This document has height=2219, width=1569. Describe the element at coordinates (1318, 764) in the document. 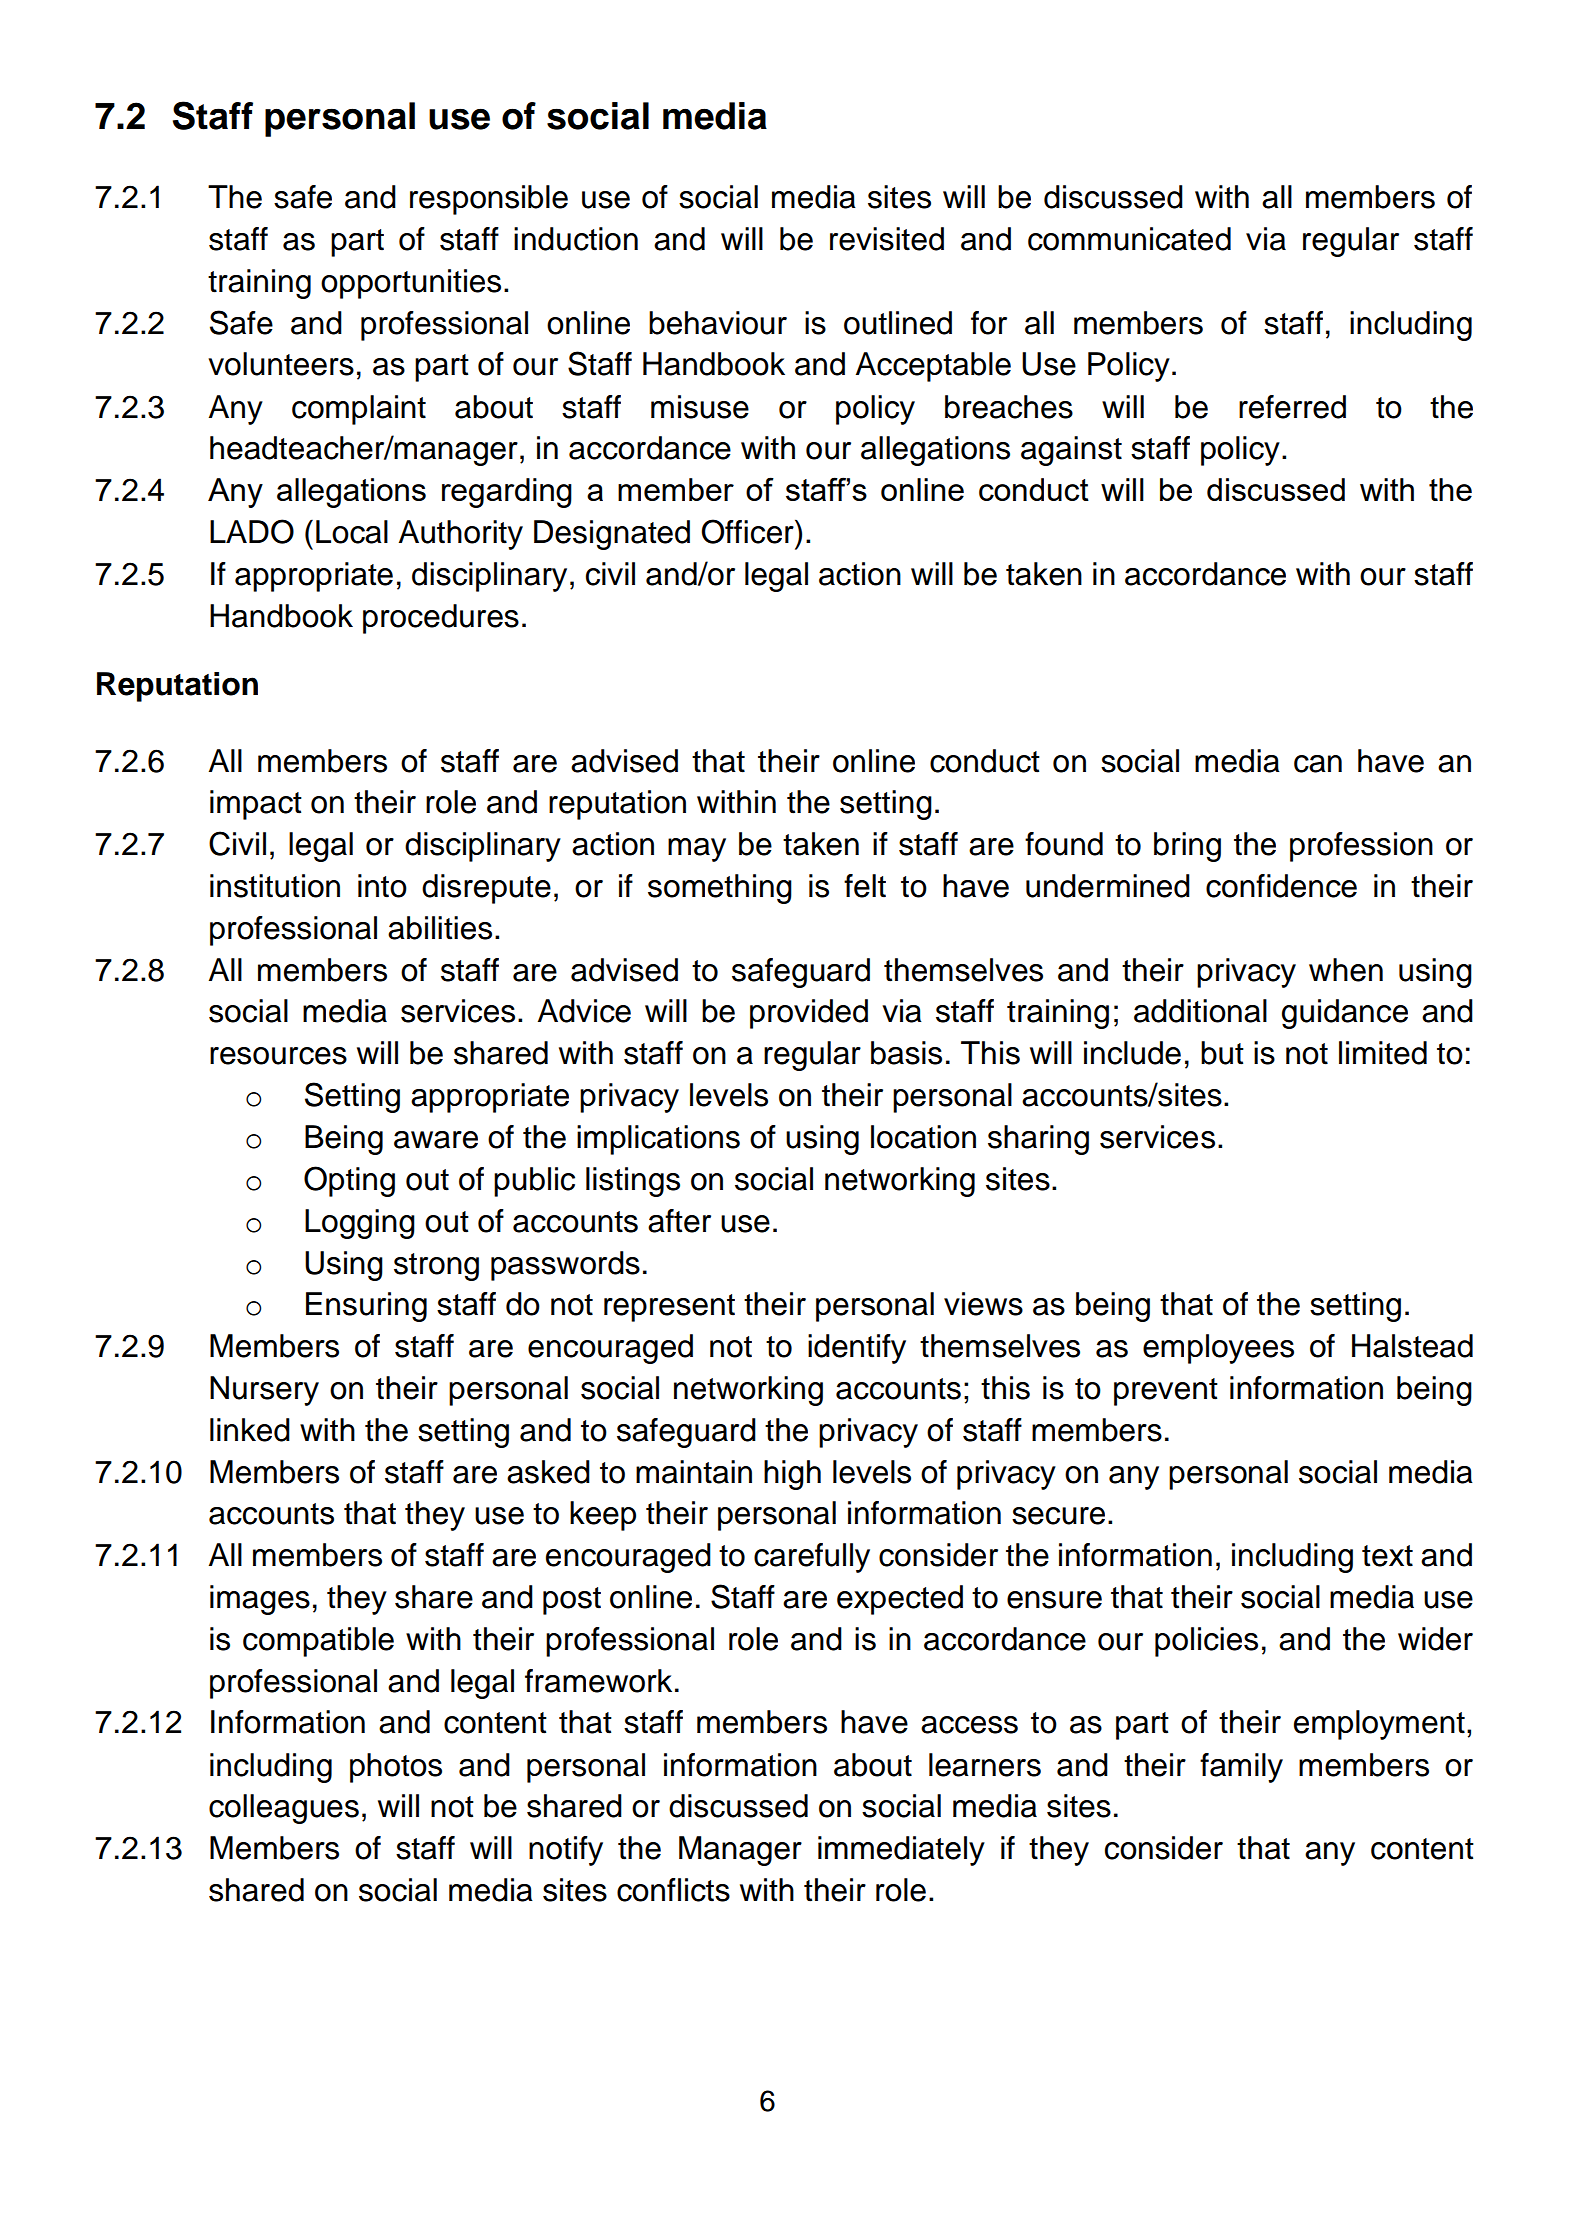

I see `can` at that location.
